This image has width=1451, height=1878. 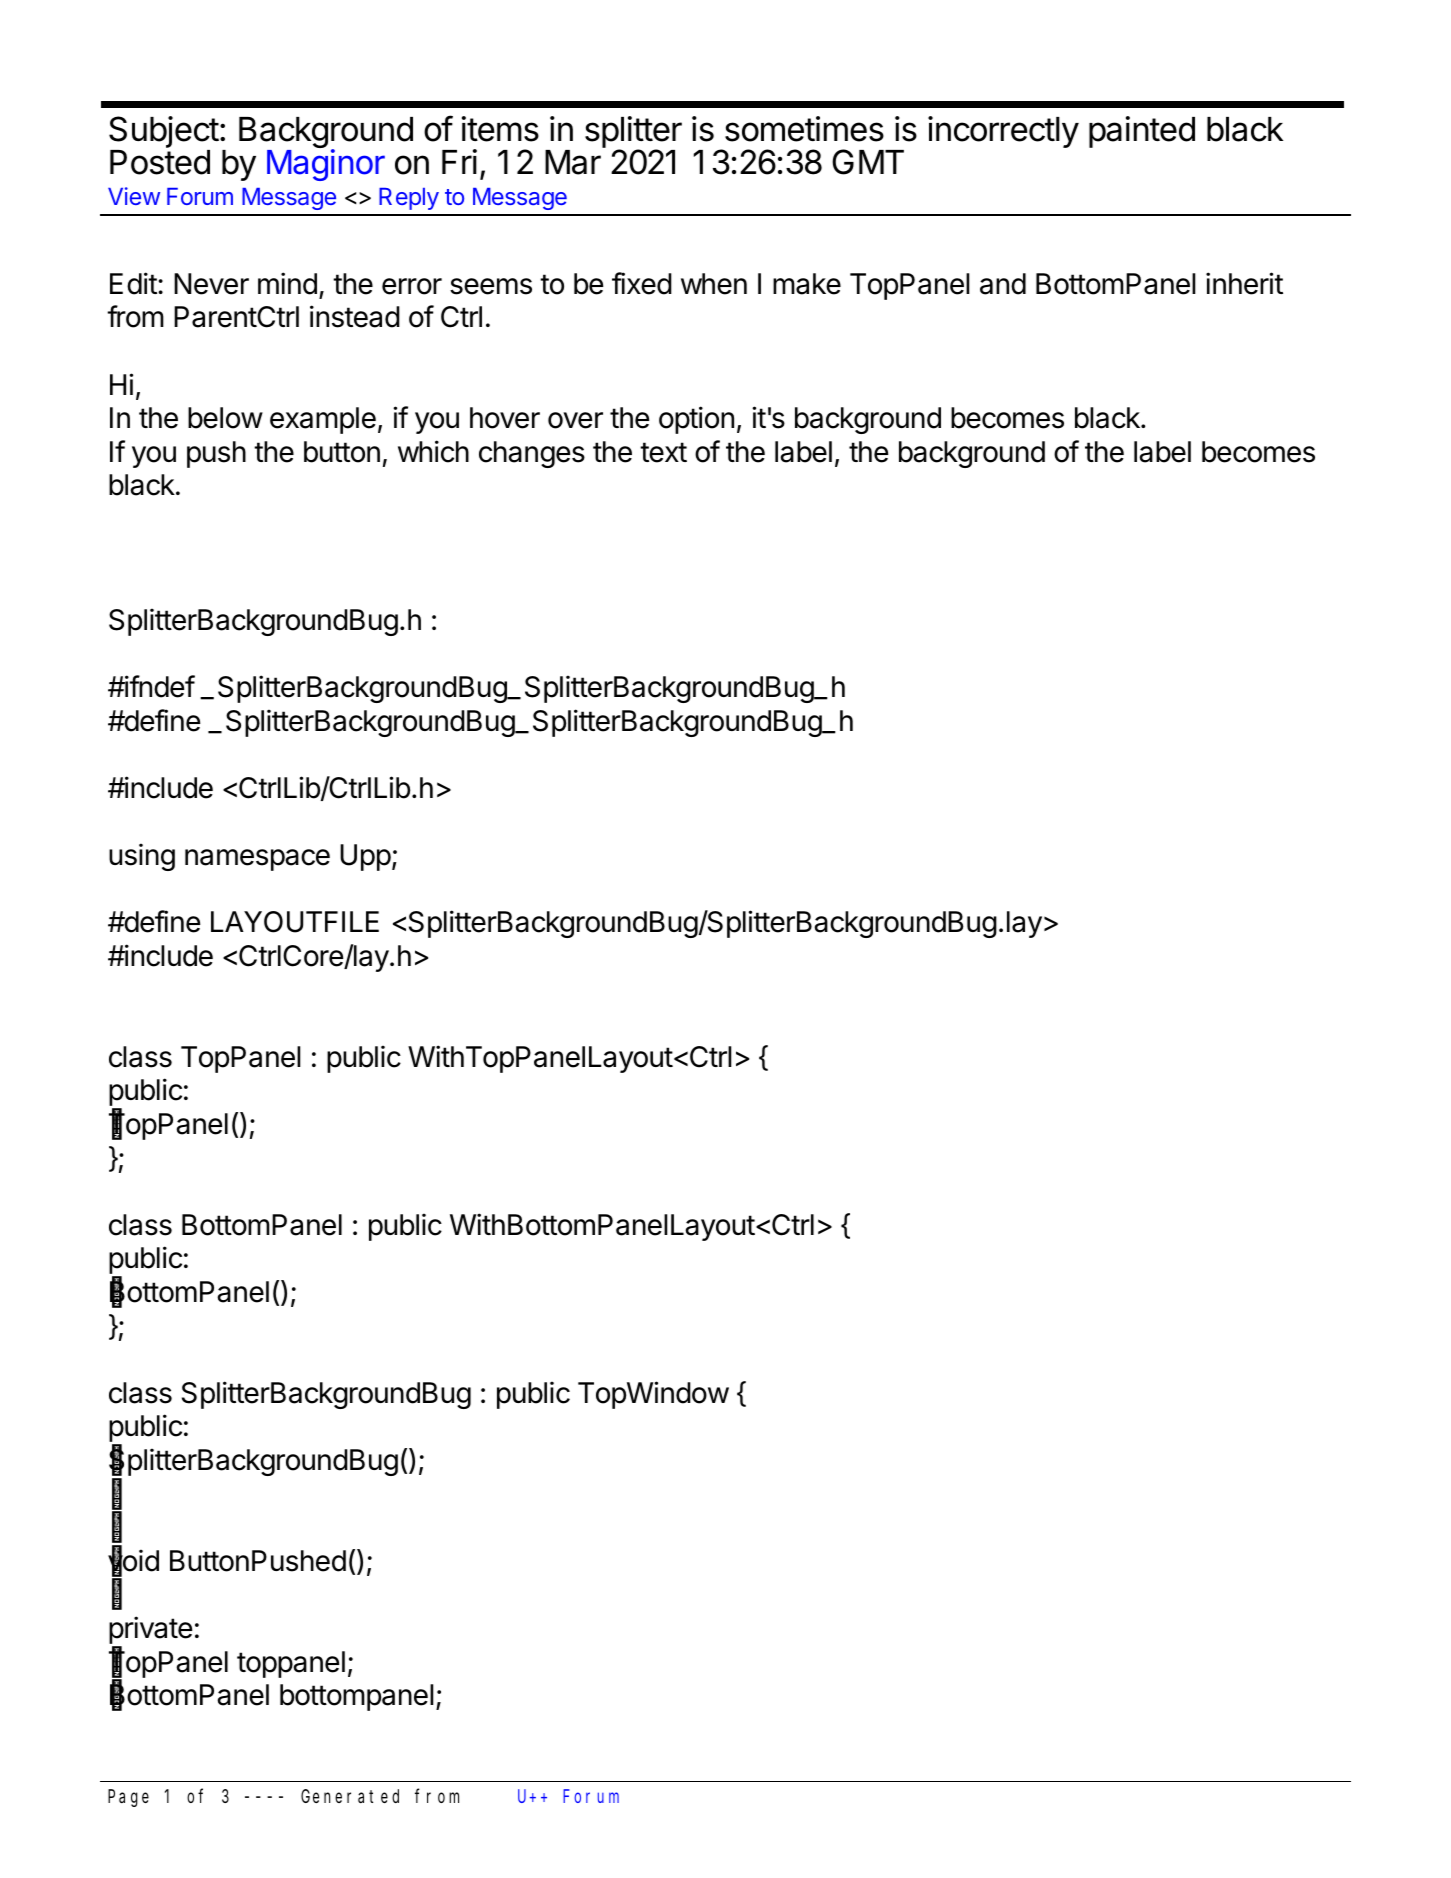 I want to click on Posted, so click(x=160, y=162).
